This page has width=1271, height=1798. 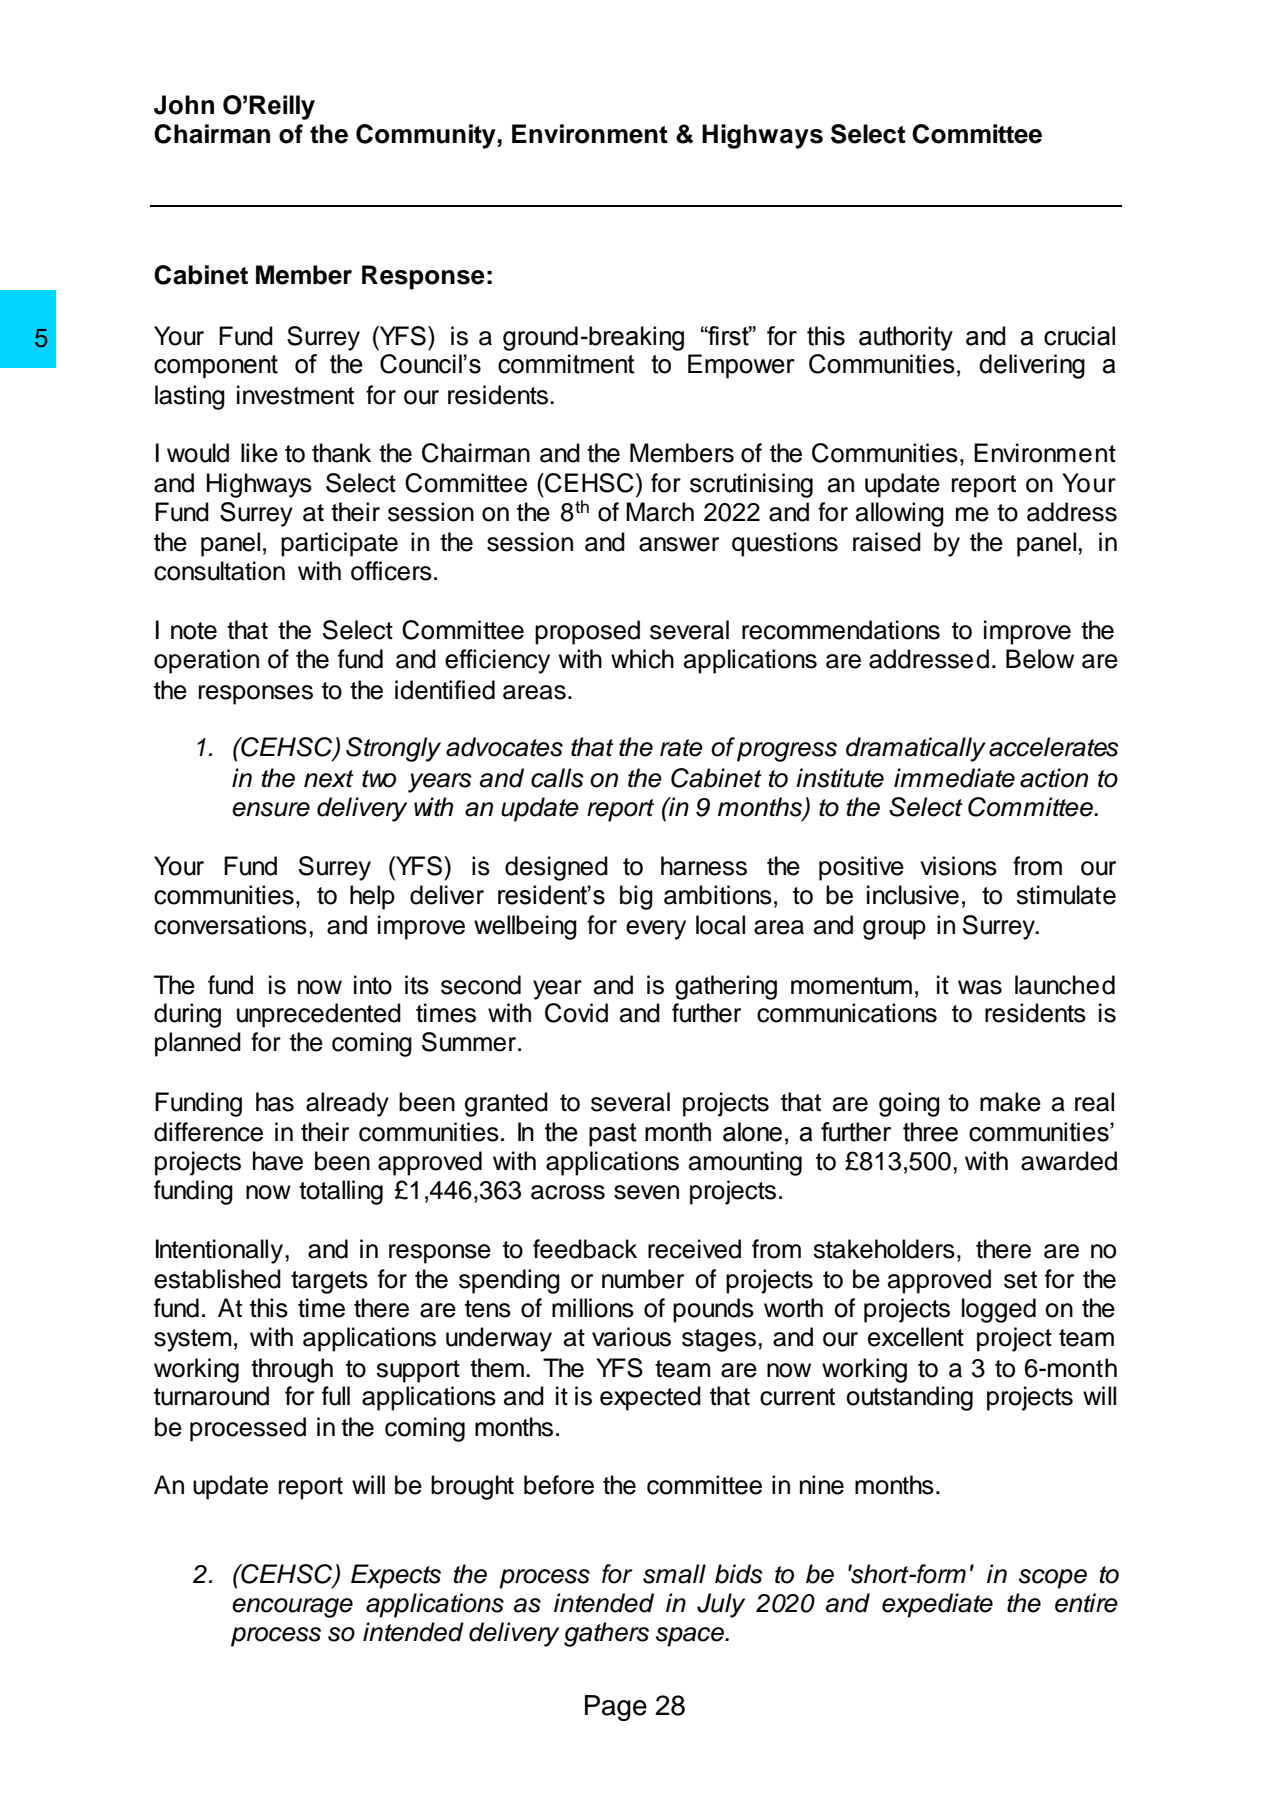 What do you see at coordinates (906, 338) in the page?
I see `authority` at bounding box center [906, 338].
